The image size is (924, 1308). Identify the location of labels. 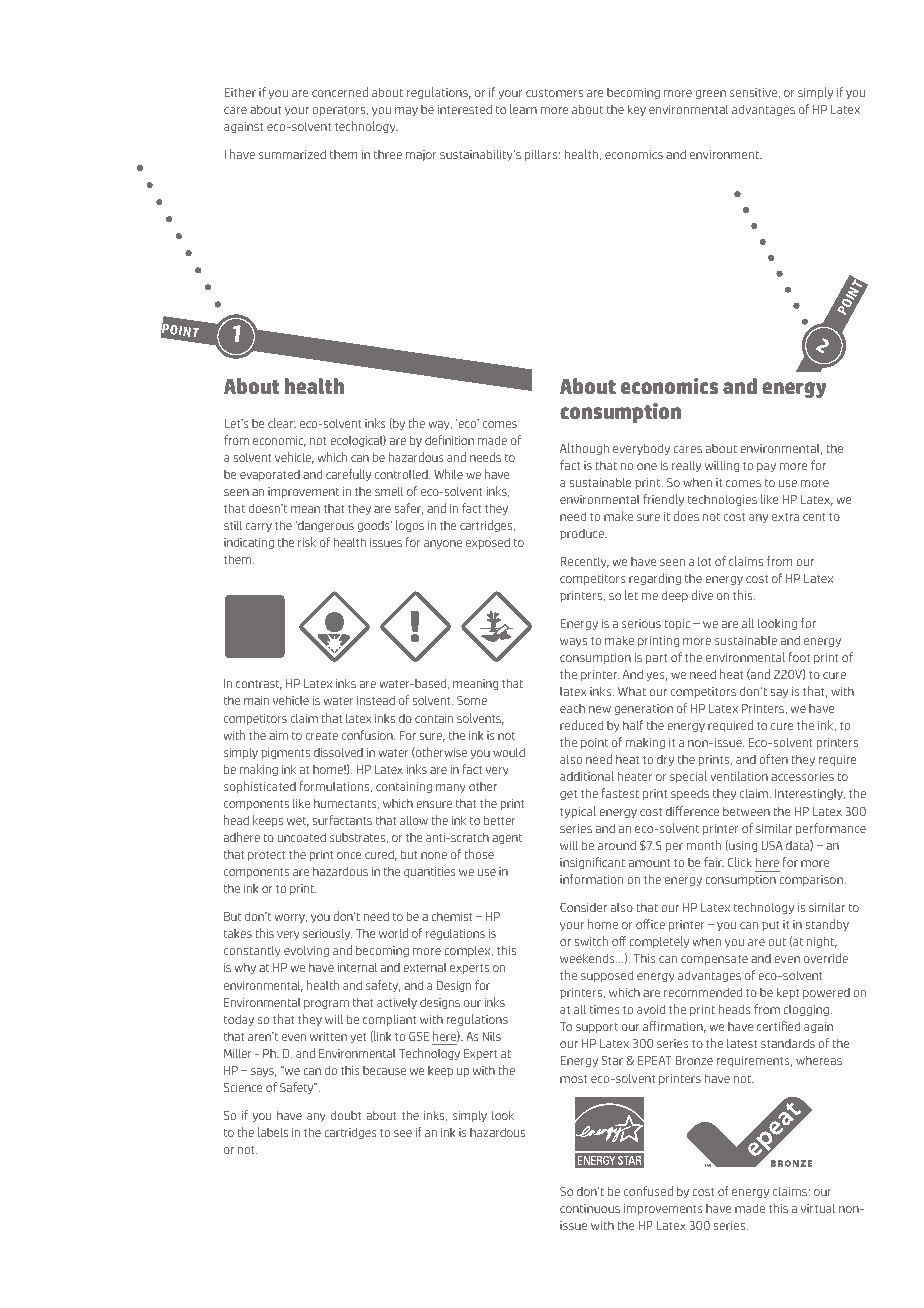
(273, 1132).
